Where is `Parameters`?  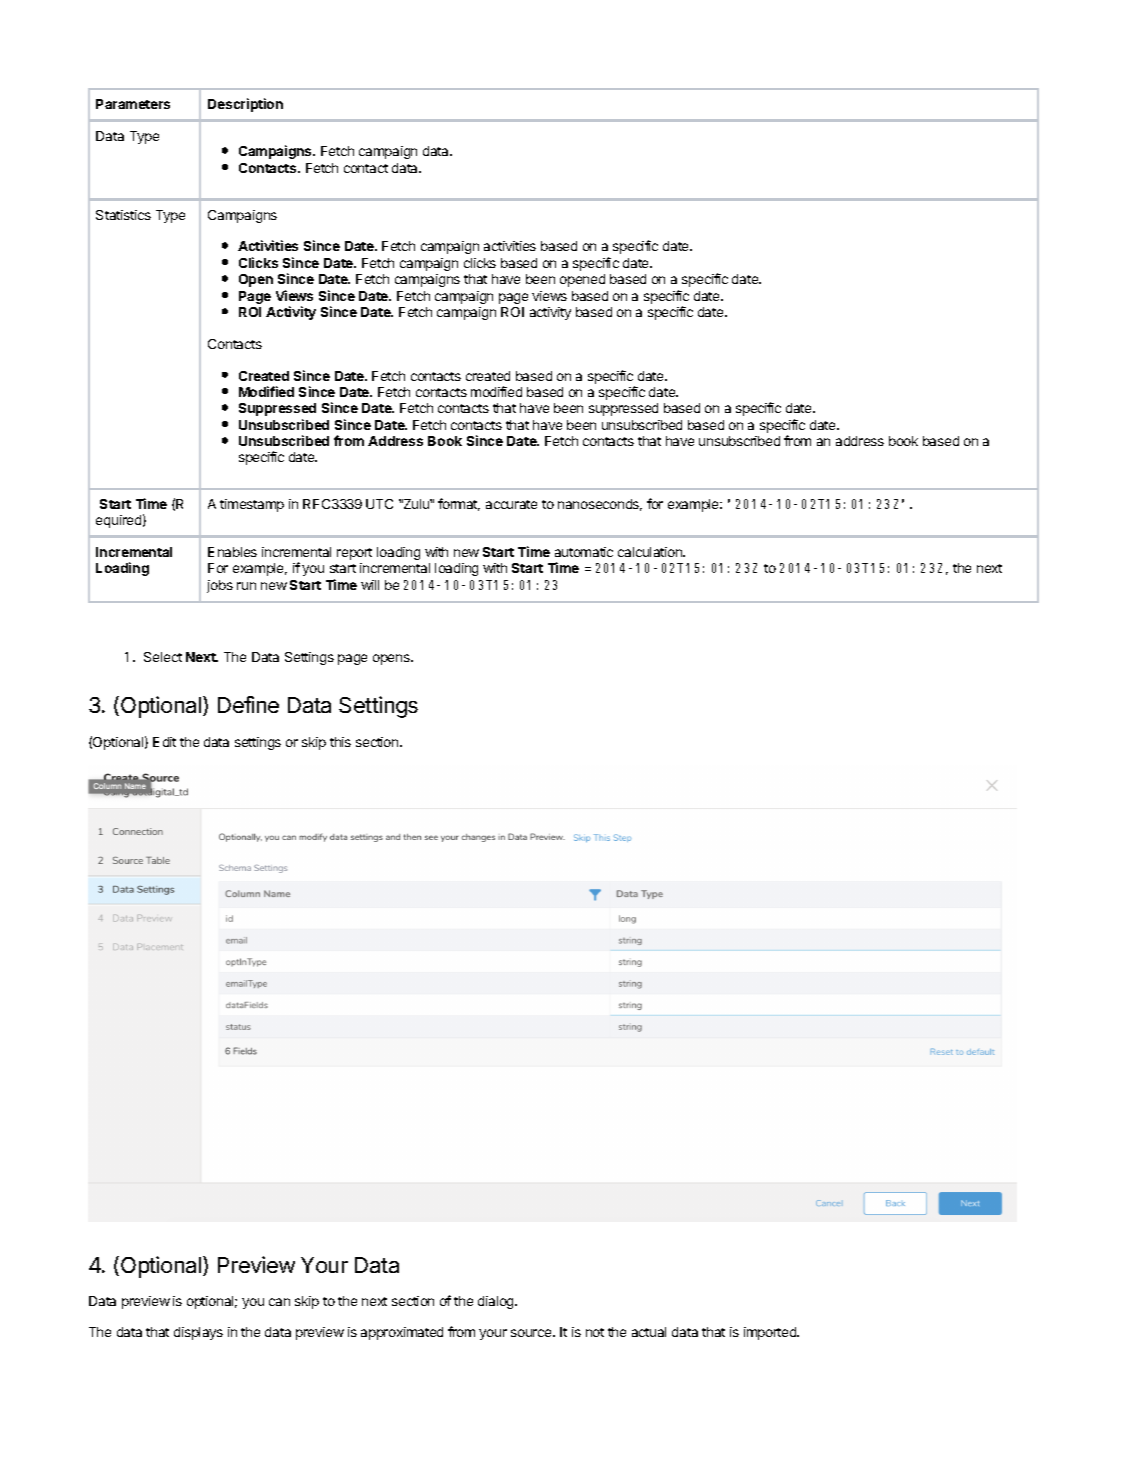 Parameters is located at coordinates (133, 104).
